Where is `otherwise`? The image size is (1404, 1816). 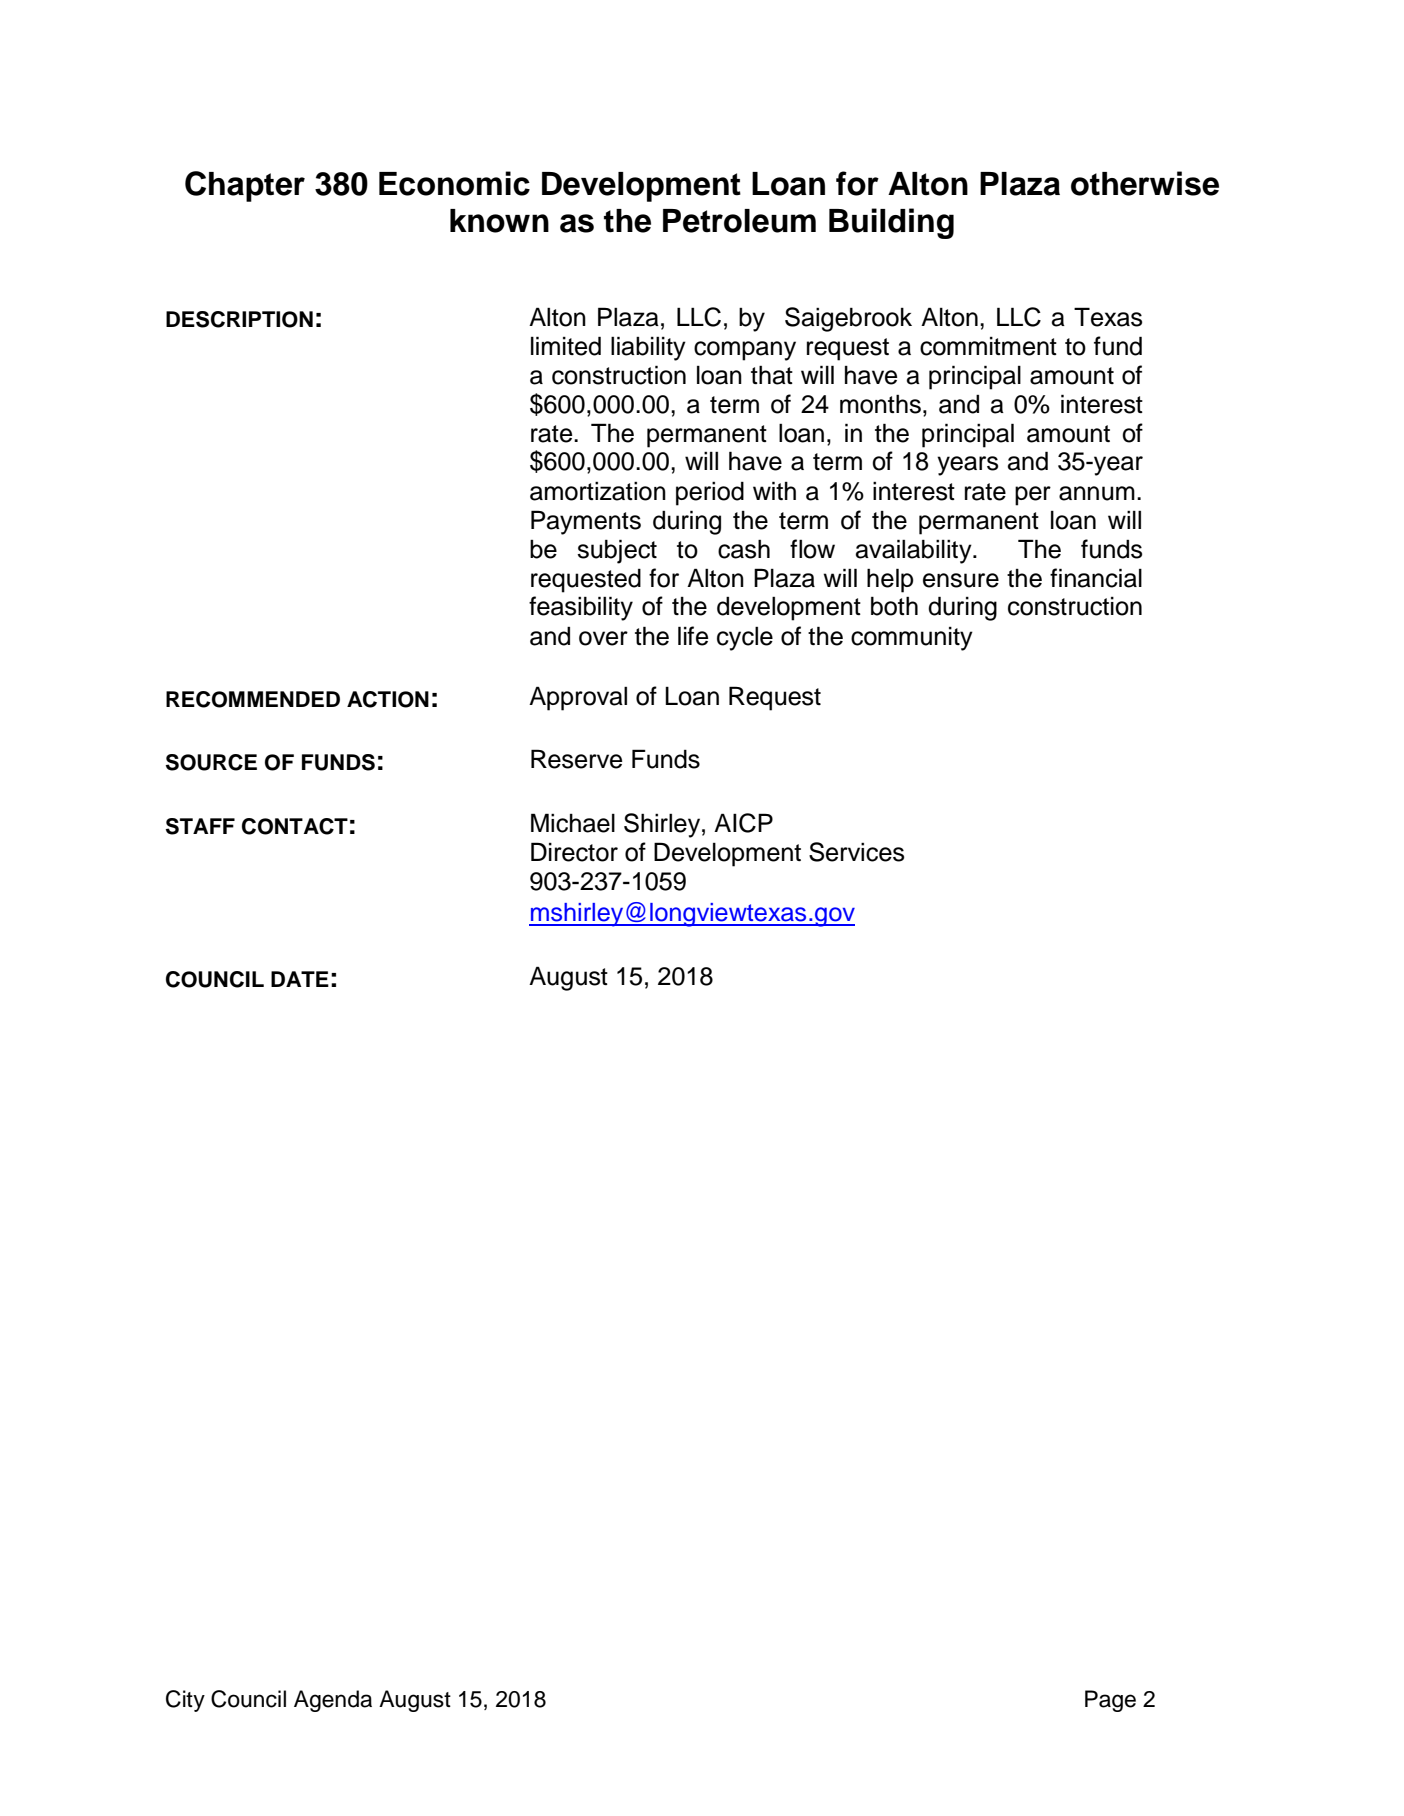
otherwise is located at coordinates (1145, 183).
